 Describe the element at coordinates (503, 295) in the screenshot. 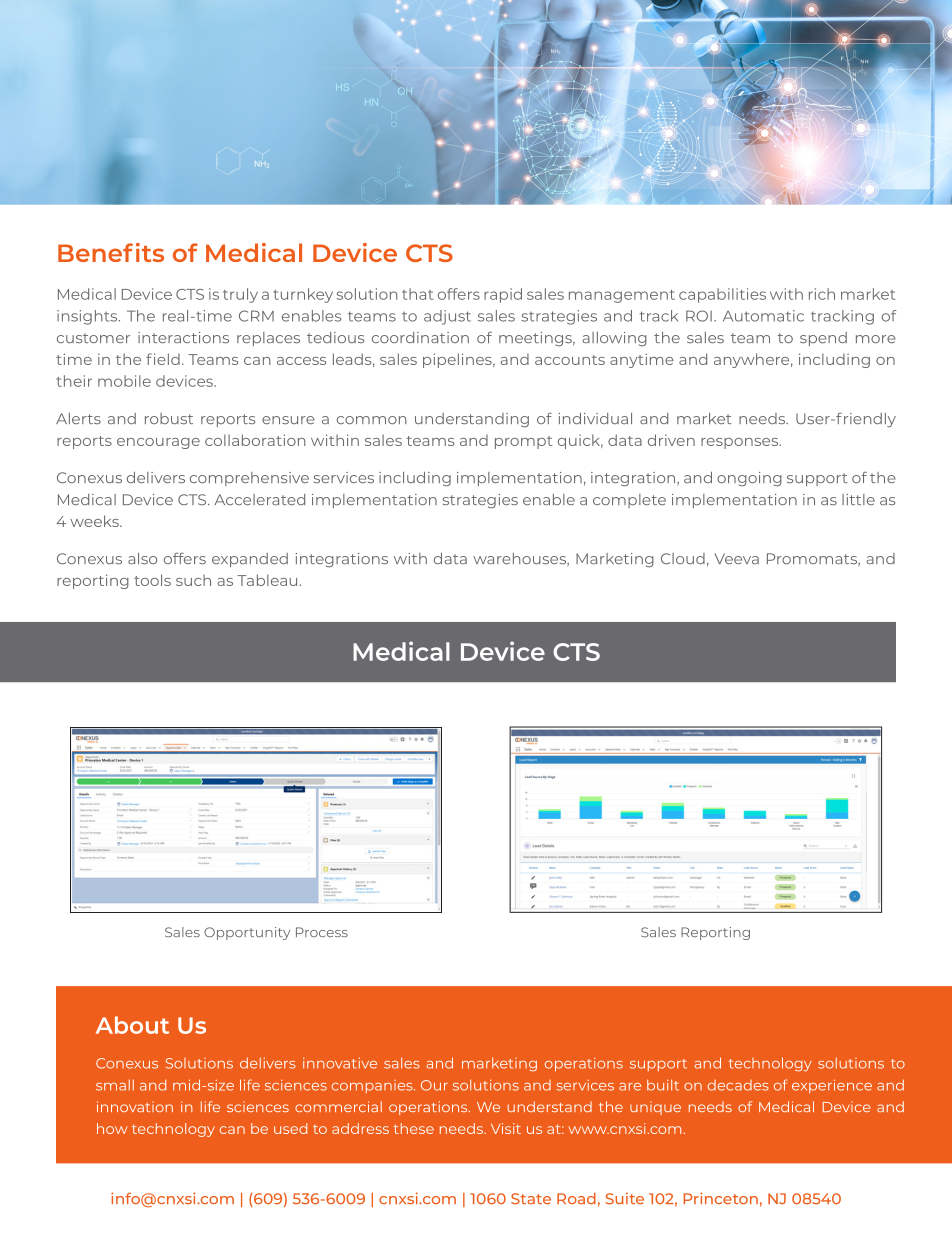

I see `rapid` at that location.
